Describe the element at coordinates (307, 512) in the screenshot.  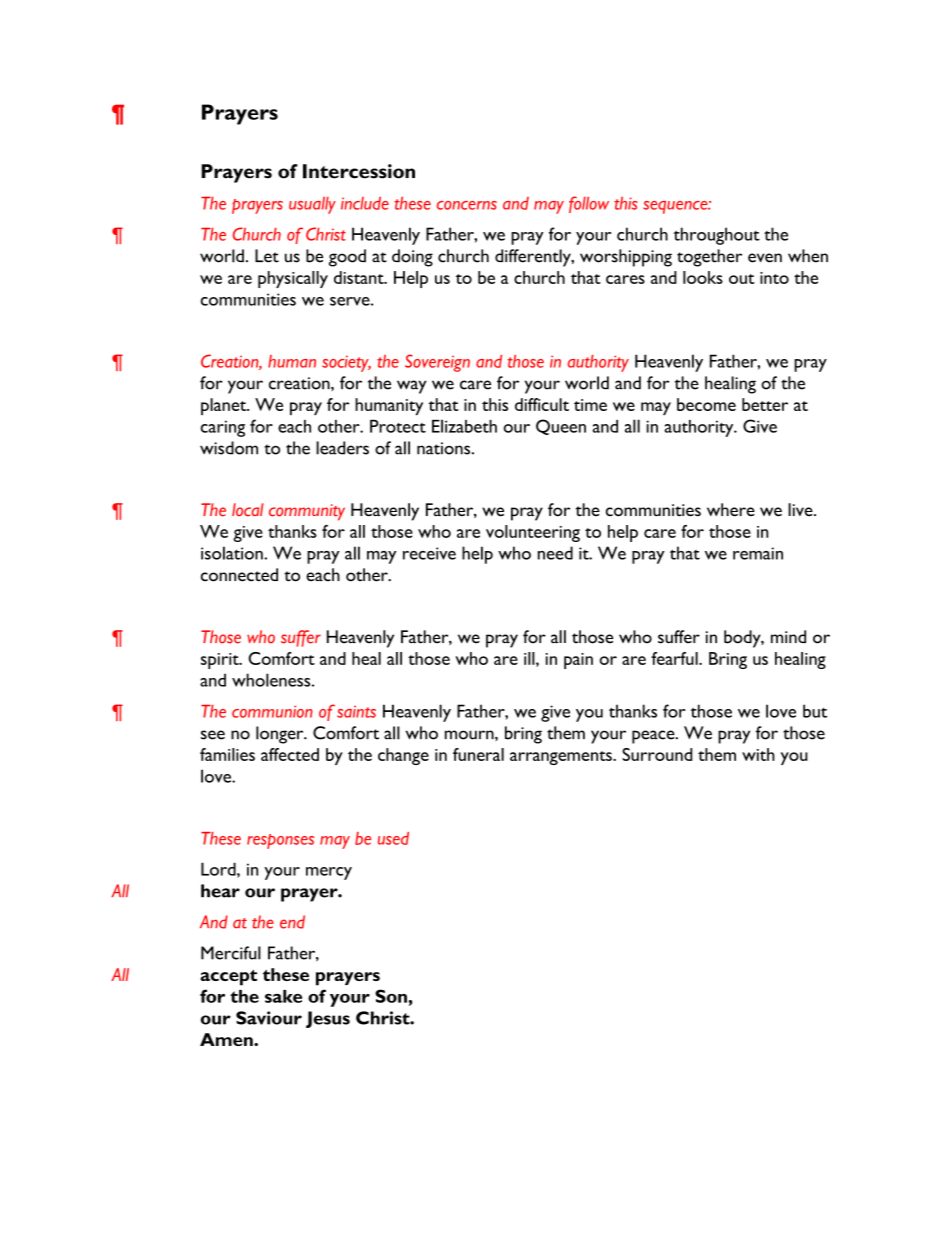
I see `community` at that location.
